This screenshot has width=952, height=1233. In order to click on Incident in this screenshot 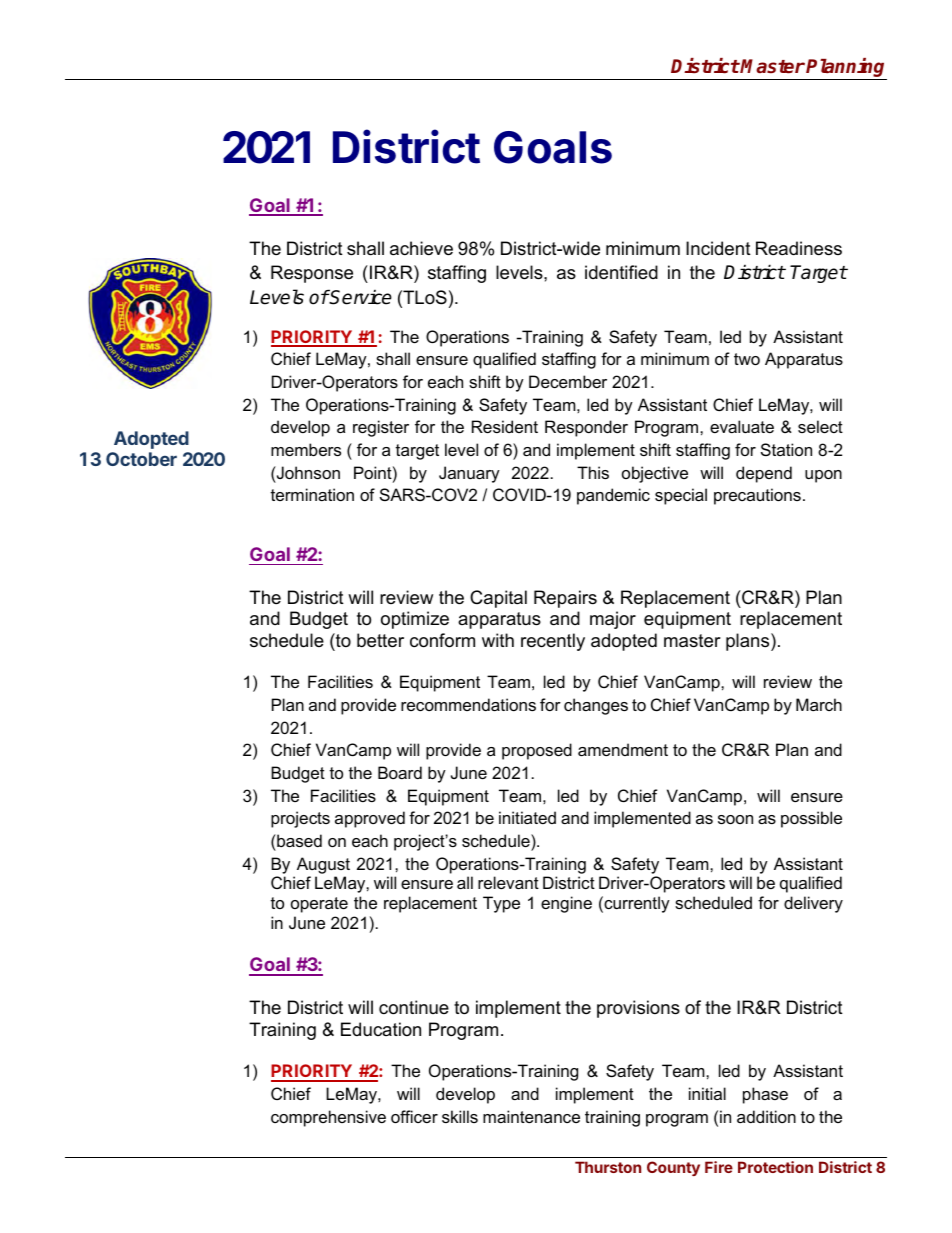, I will do `click(718, 248)`.
